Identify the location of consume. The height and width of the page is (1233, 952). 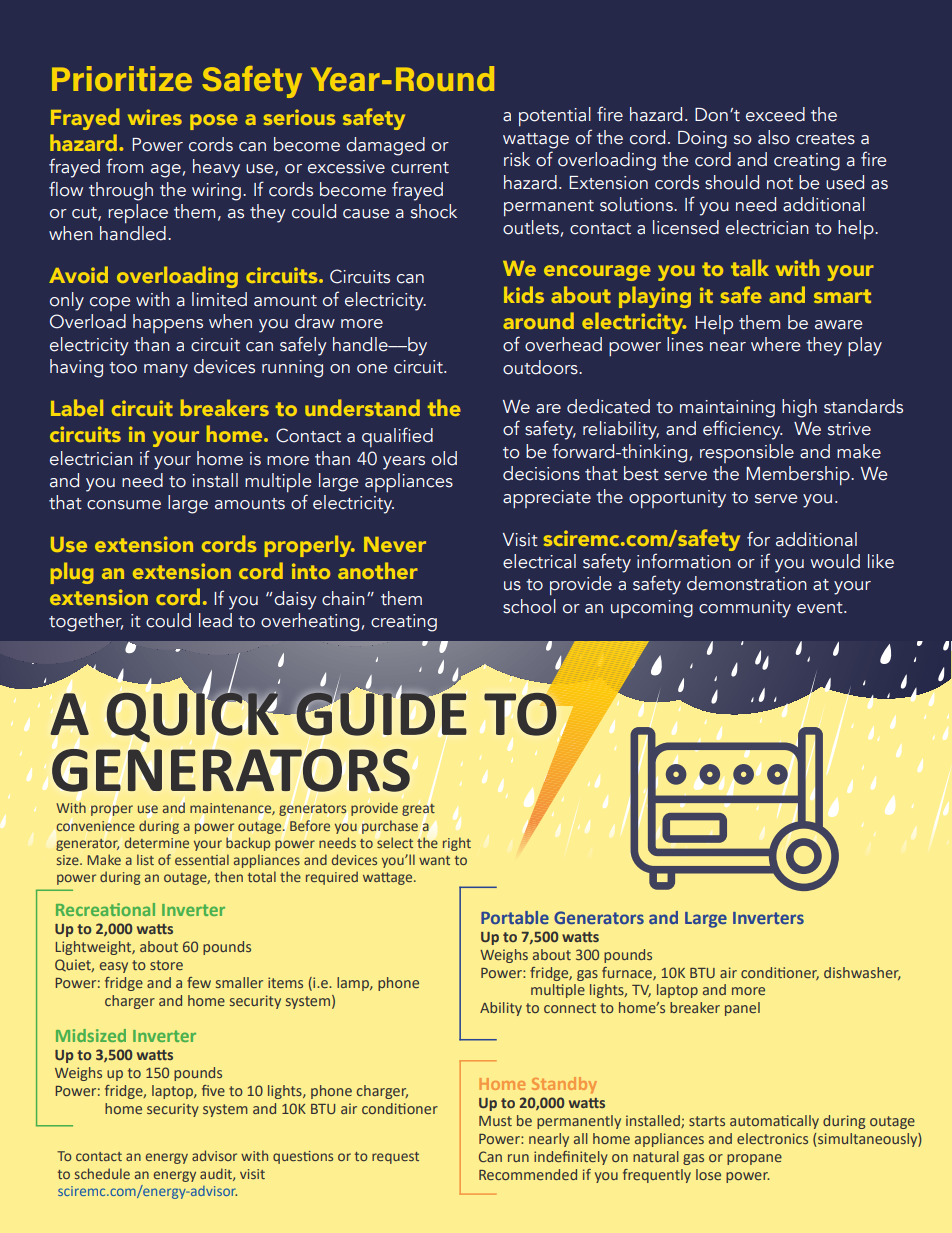
(124, 505).
